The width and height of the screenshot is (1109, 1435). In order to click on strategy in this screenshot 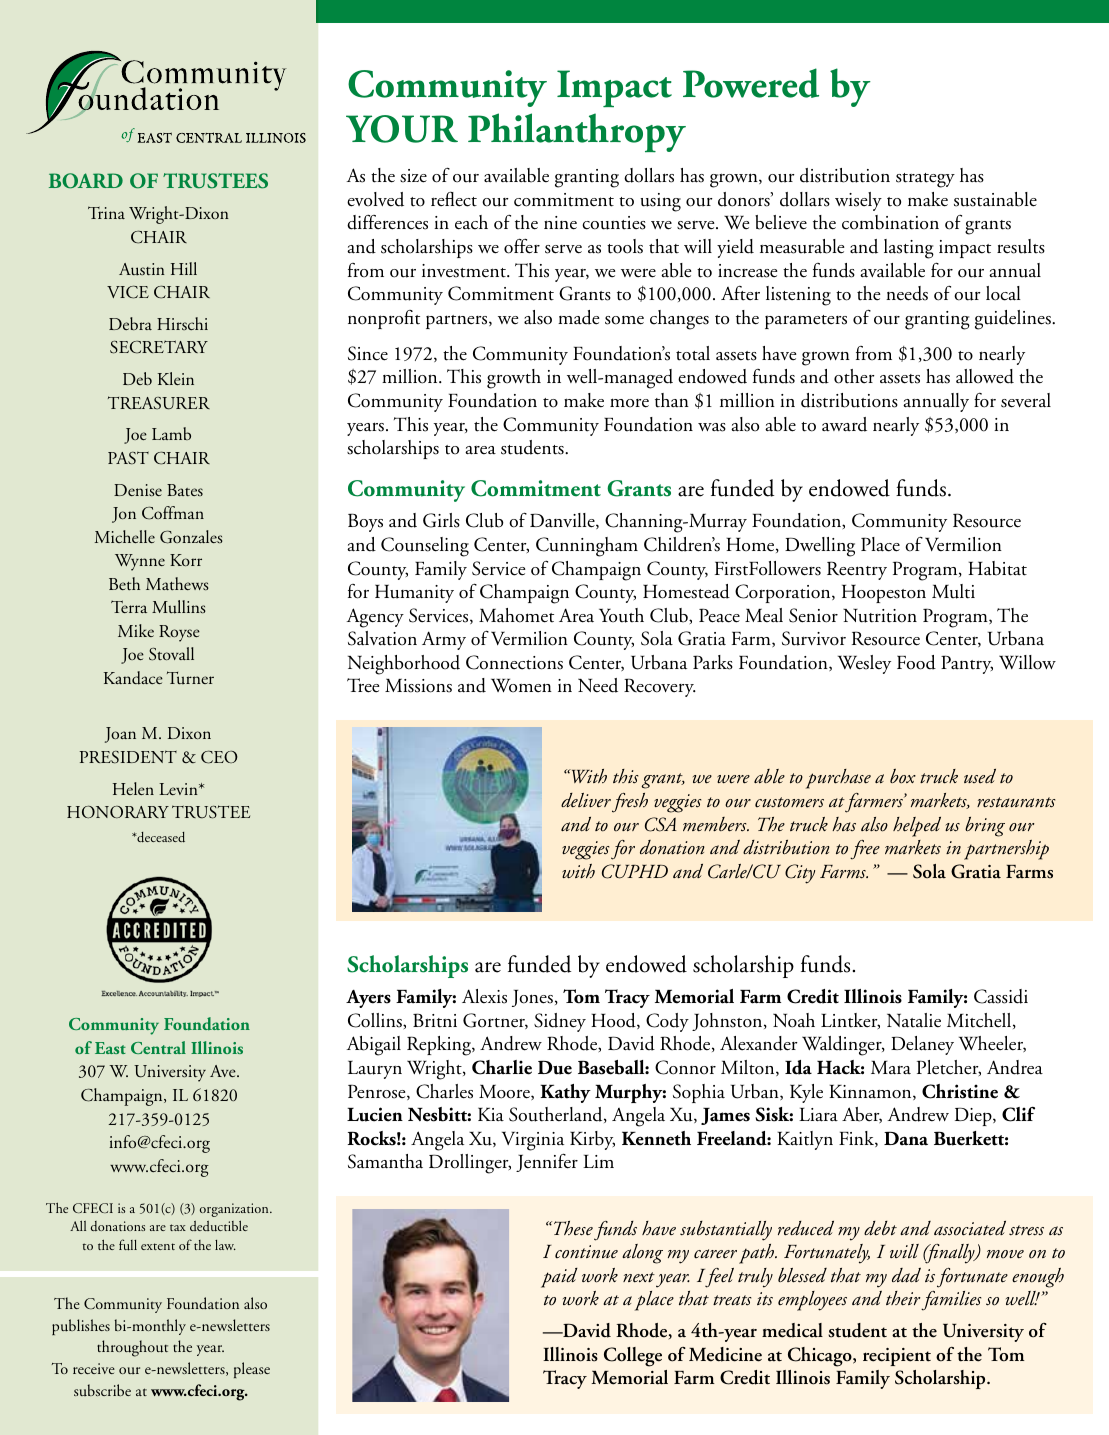, I will do `click(925, 180)`.
